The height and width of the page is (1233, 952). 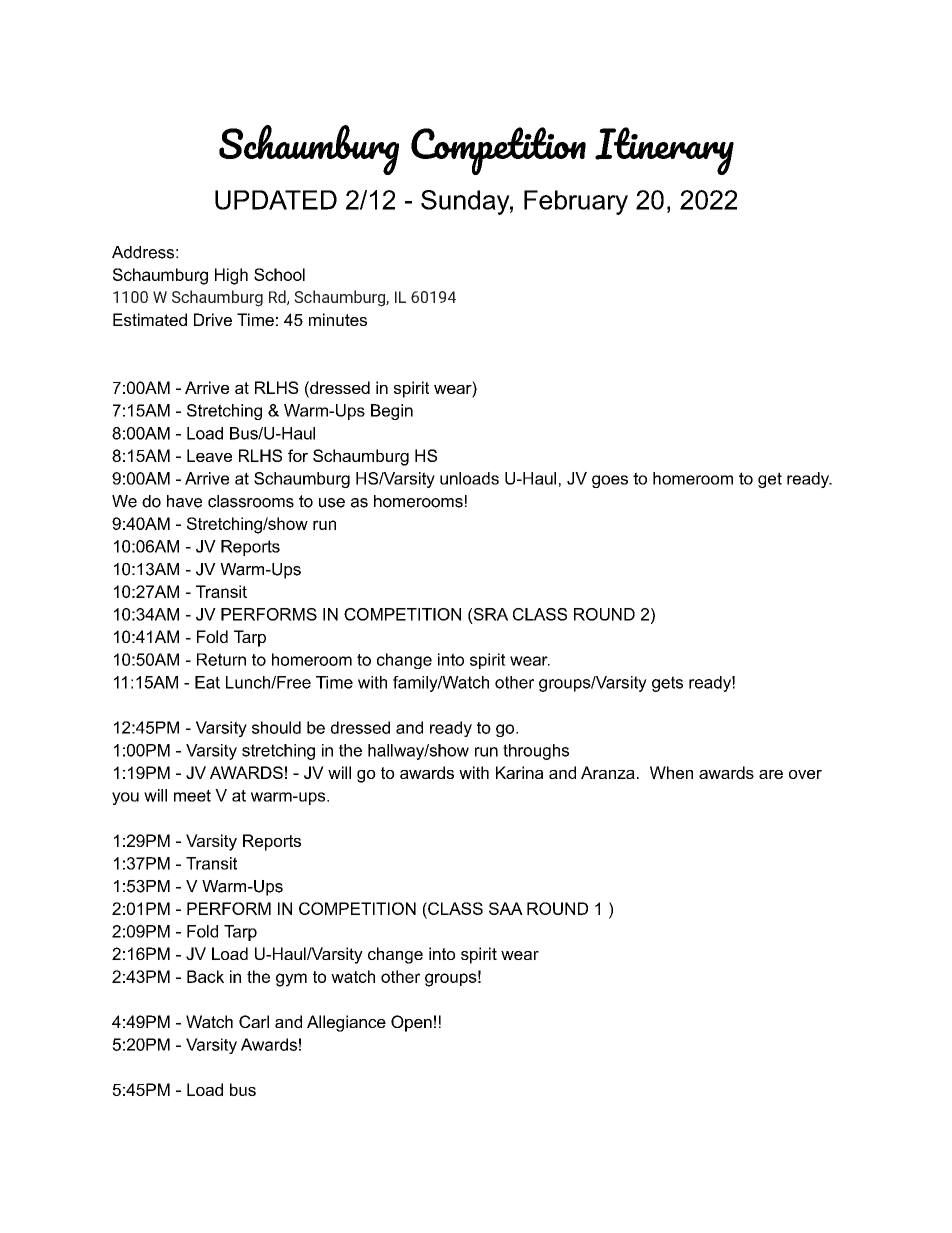 I want to click on February, so click(x=576, y=202).
